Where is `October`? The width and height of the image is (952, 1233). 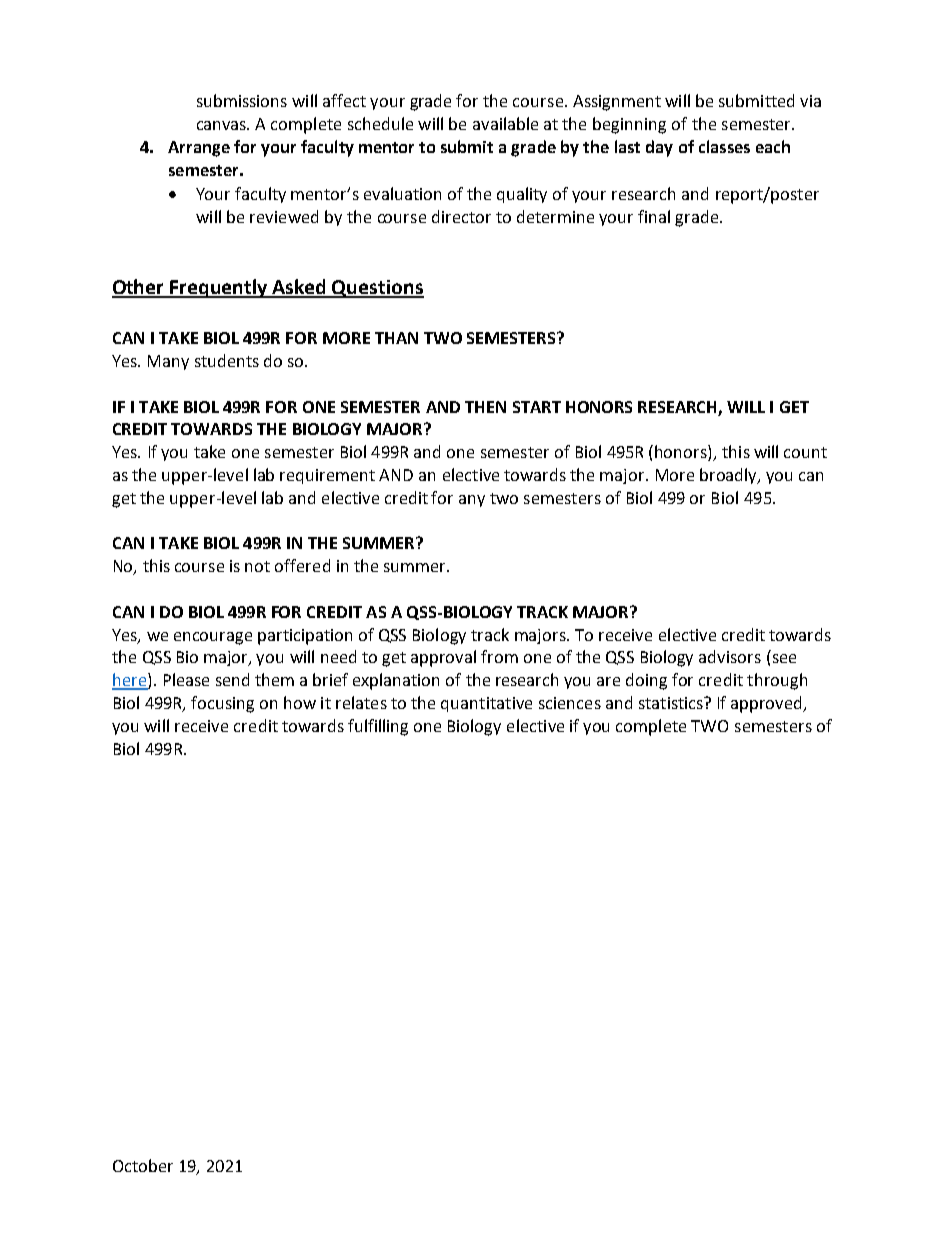 October is located at coordinates (143, 1165).
